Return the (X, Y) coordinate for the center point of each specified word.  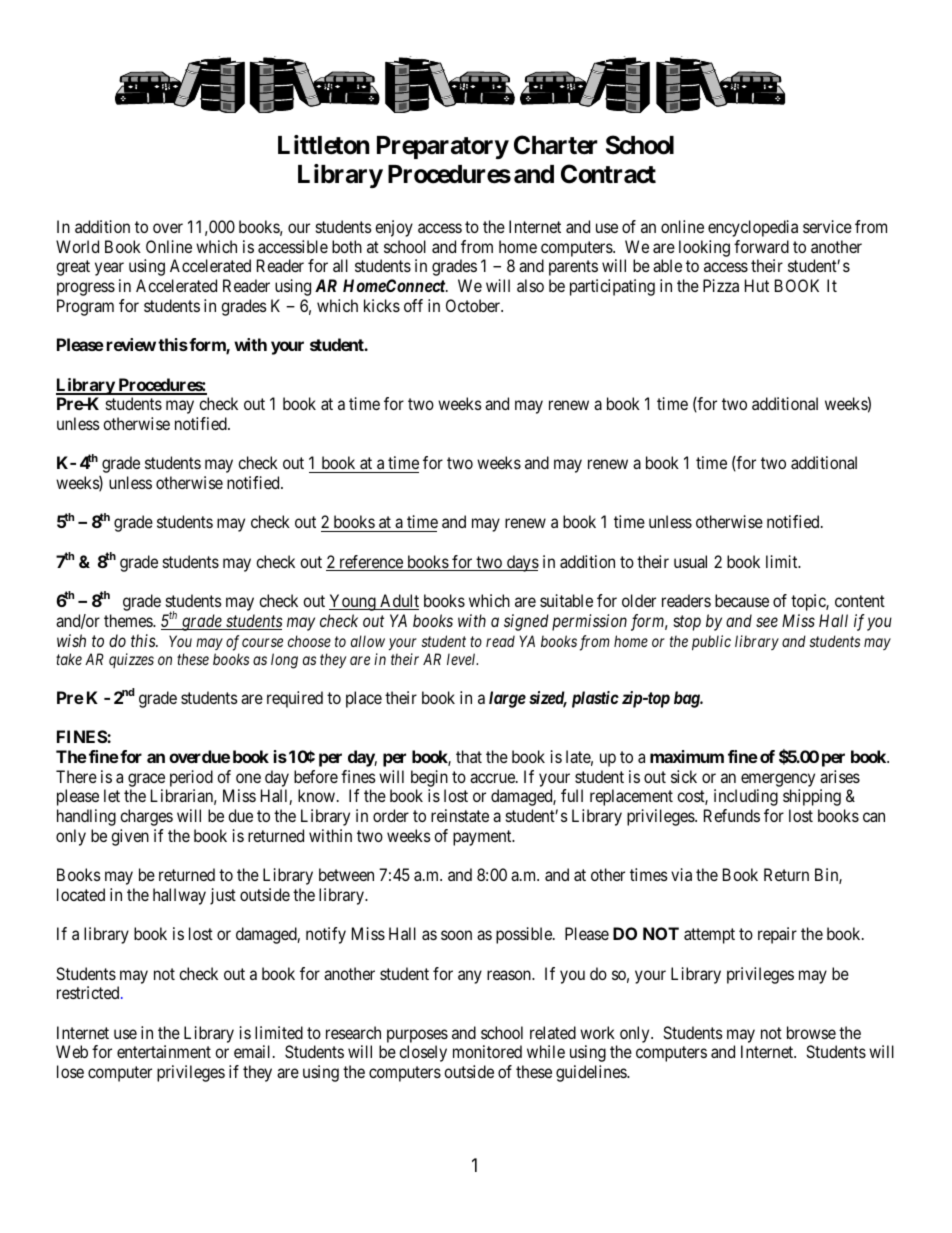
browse (811, 1032)
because (742, 600)
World (77, 246)
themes (129, 620)
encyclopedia (753, 228)
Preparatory (443, 147)
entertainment (164, 1051)
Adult (398, 602)
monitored (487, 1051)
